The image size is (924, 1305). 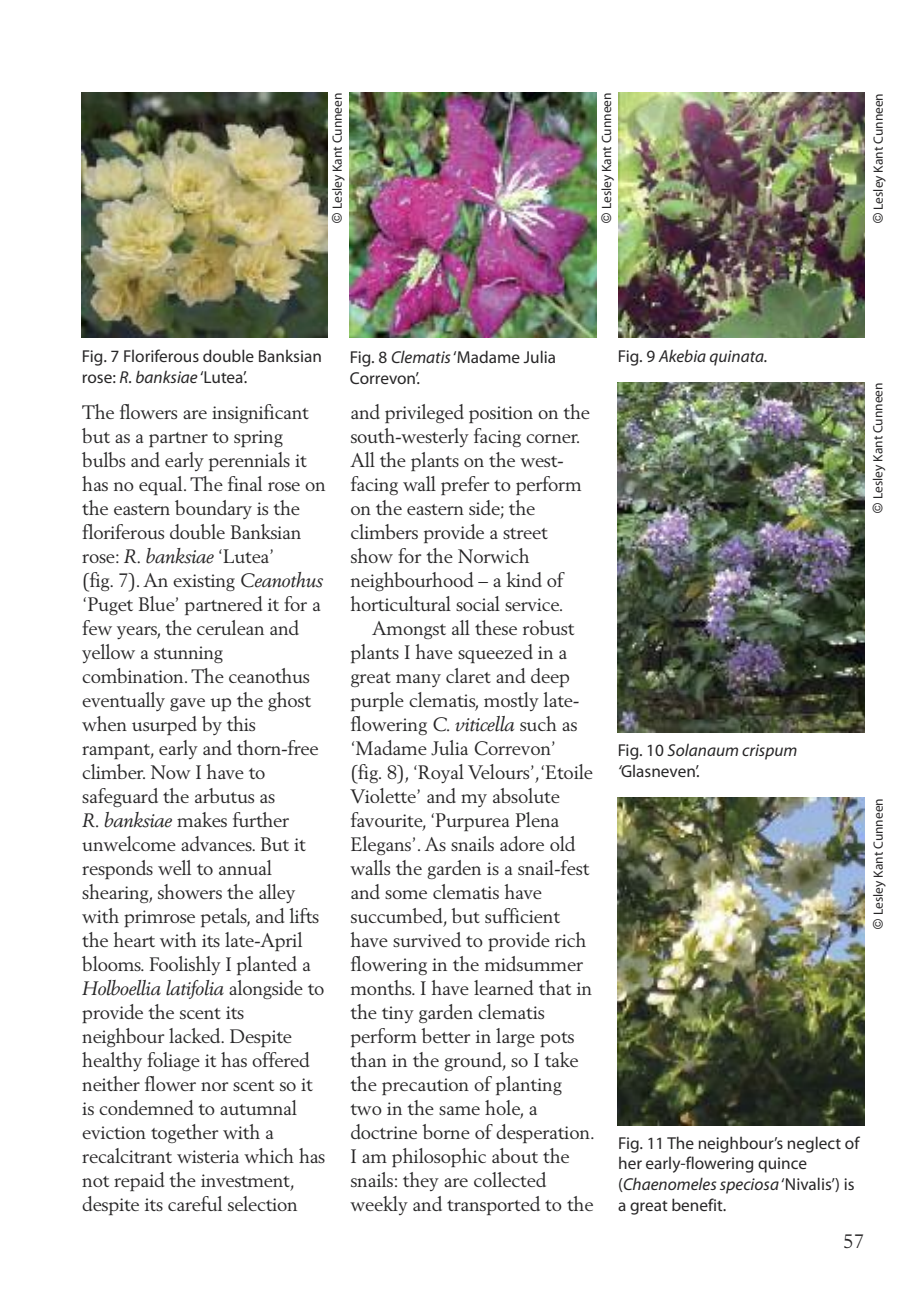 What do you see at coordinates (550, 677) in the image?
I see `deep` at bounding box center [550, 677].
